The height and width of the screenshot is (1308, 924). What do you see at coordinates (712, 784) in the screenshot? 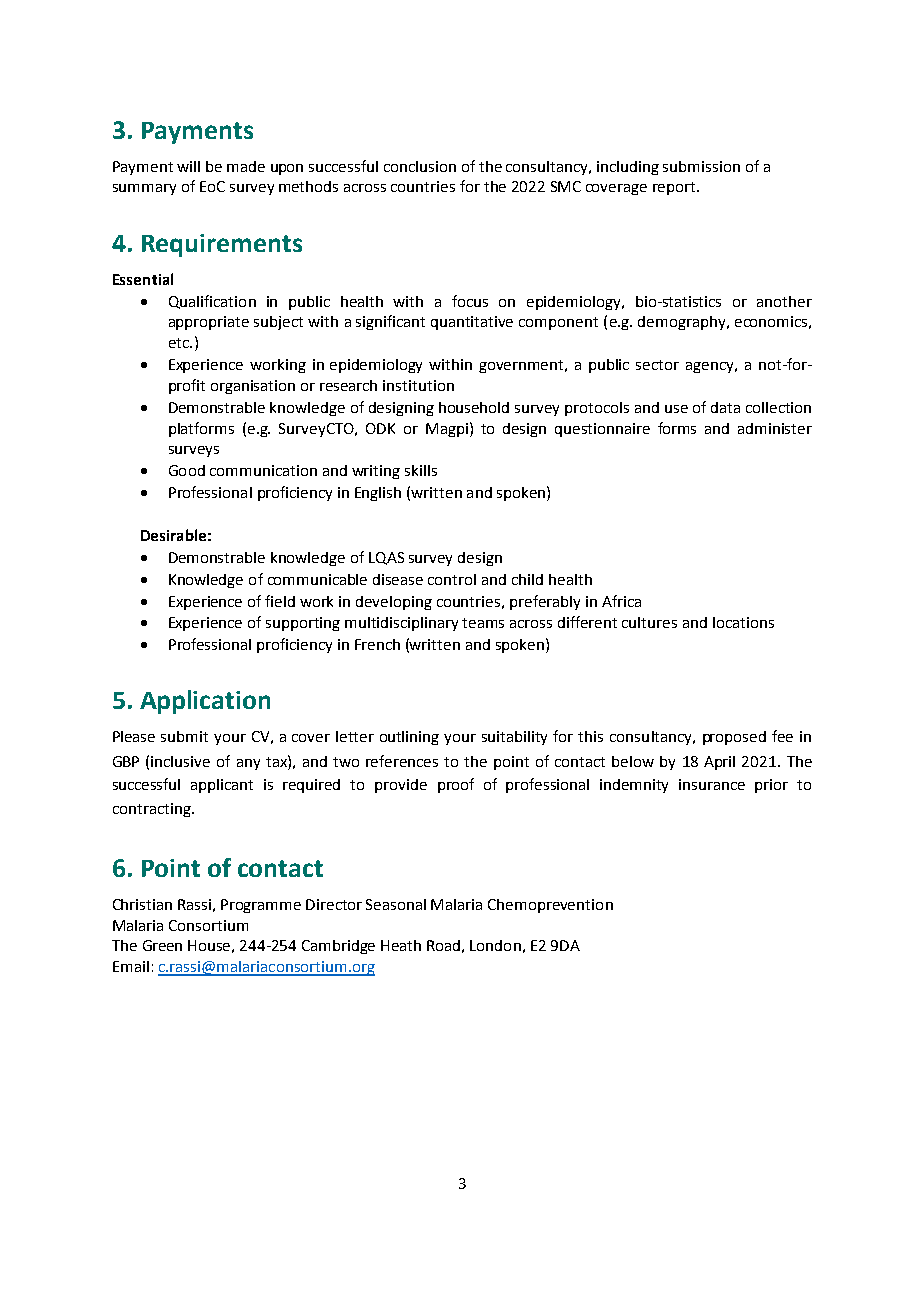
I see `insurance` at bounding box center [712, 784].
